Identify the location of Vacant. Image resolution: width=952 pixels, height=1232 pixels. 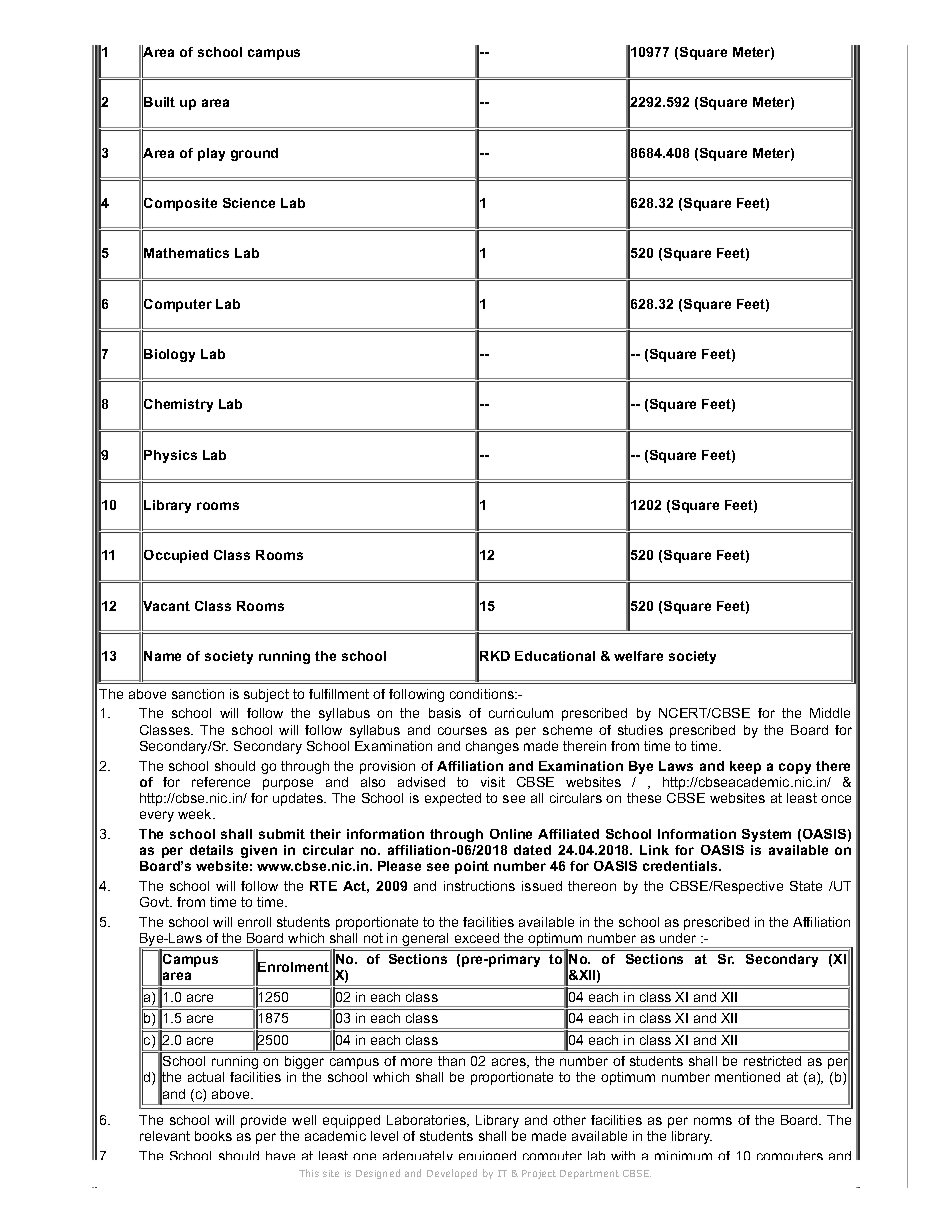
(166, 606).
